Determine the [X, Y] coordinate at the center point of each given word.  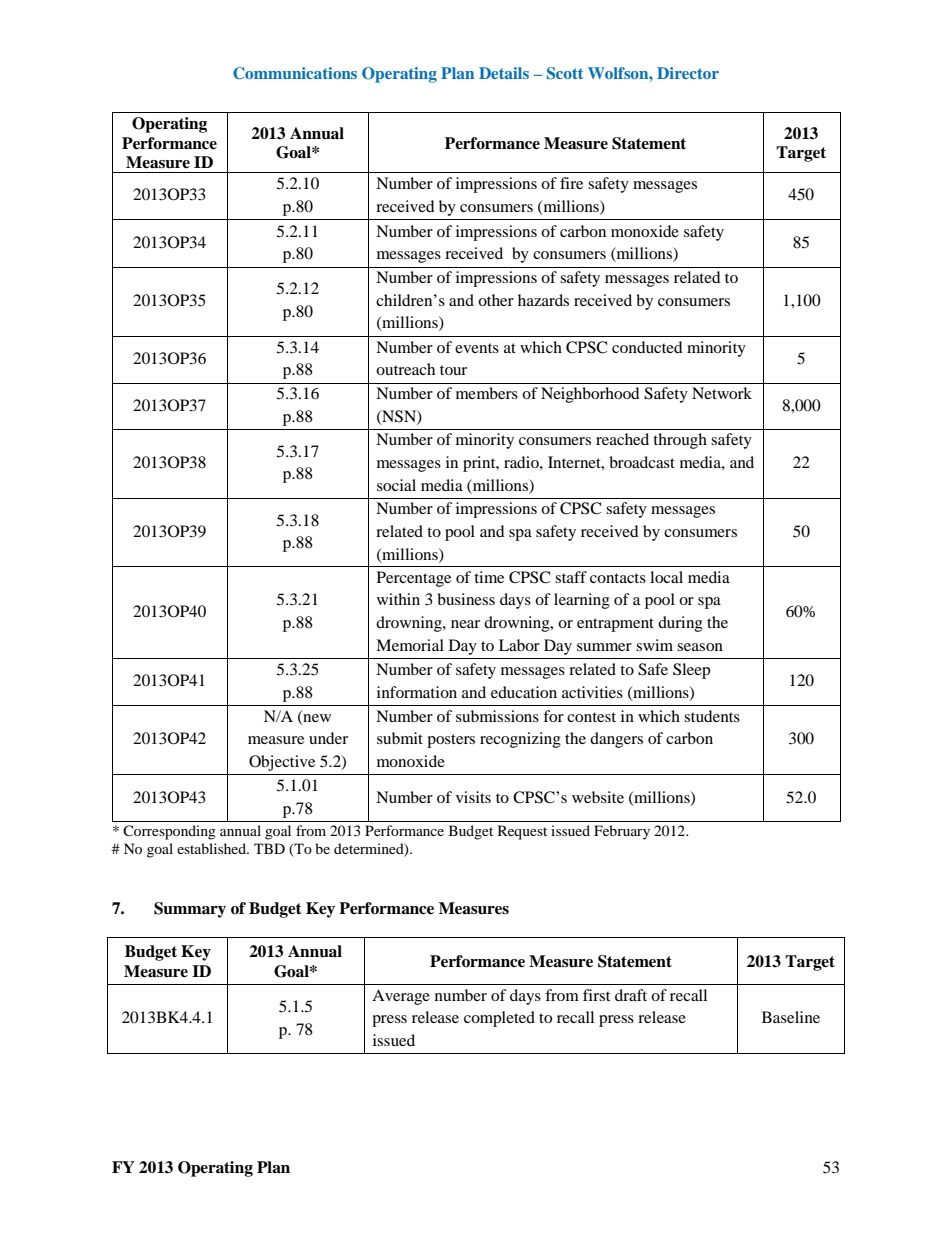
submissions [497, 716]
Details [504, 73]
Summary [190, 910]
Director [688, 73]
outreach [405, 369]
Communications [295, 73]
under [328, 738]
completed [499, 1019]
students [712, 716]
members [487, 393]
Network [722, 393]
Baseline [791, 1017]
